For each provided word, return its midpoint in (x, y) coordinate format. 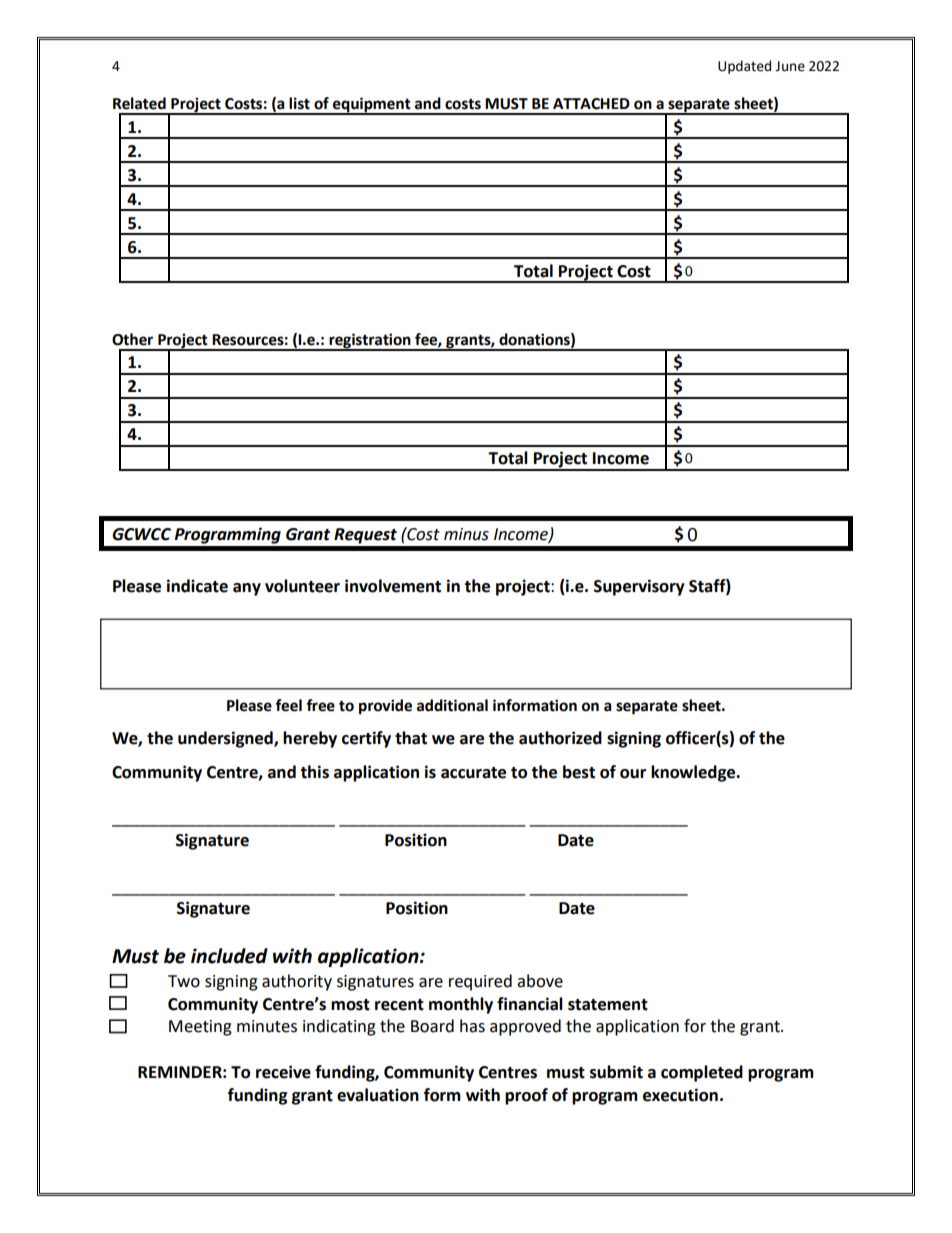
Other (132, 339)
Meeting (200, 1028)
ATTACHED (591, 104)
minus (466, 534)
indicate (197, 586)
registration (370, 341)
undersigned (226, 739)
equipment (372, 106)
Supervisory (639, 587)
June (790, 66)
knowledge (694, 773)
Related (139, 103)
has (472, 1026)
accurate (473, 773)
